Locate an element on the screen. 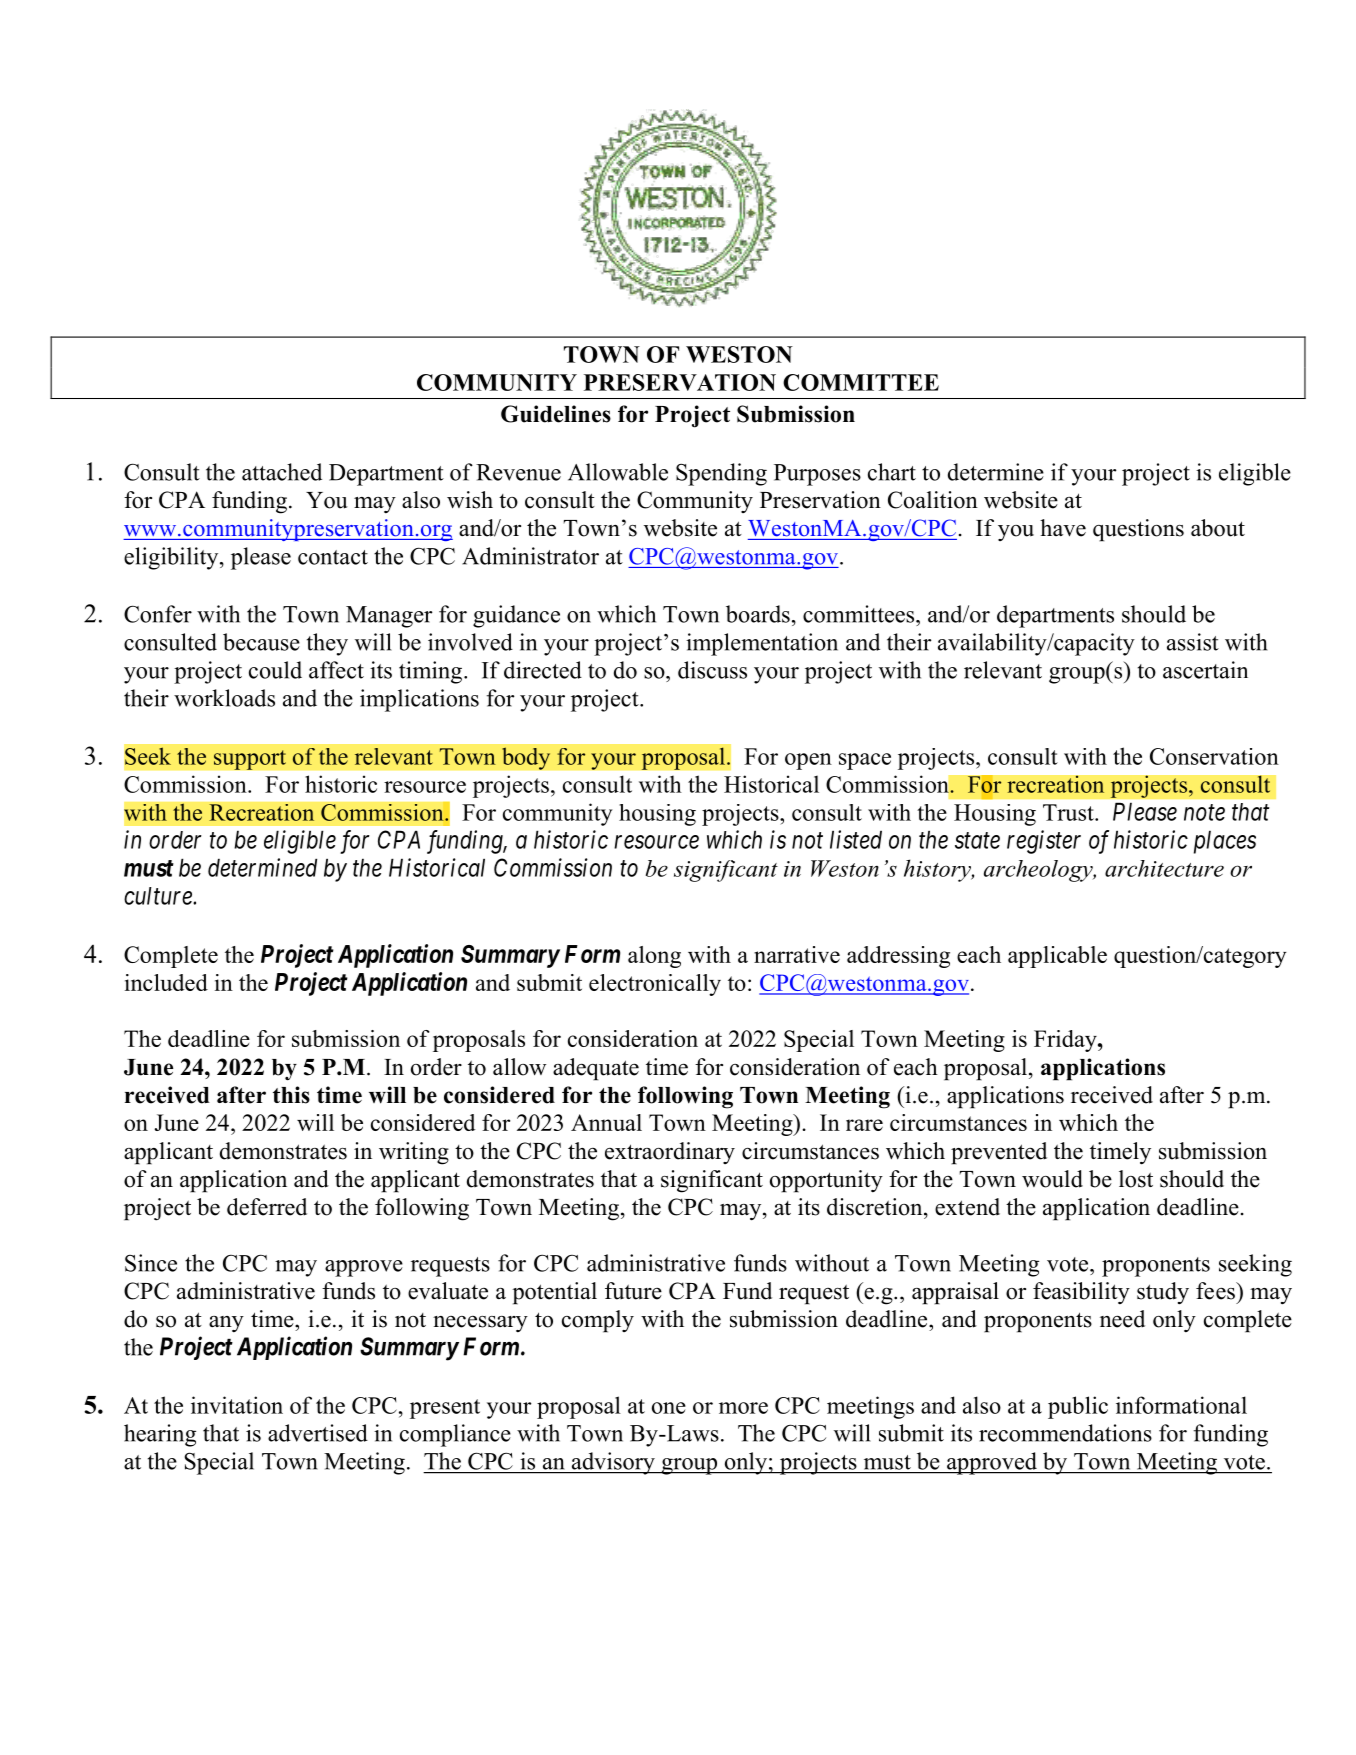 This screenshot has width=1356, height=1755. Spending is located at coordinates (721, 474).
